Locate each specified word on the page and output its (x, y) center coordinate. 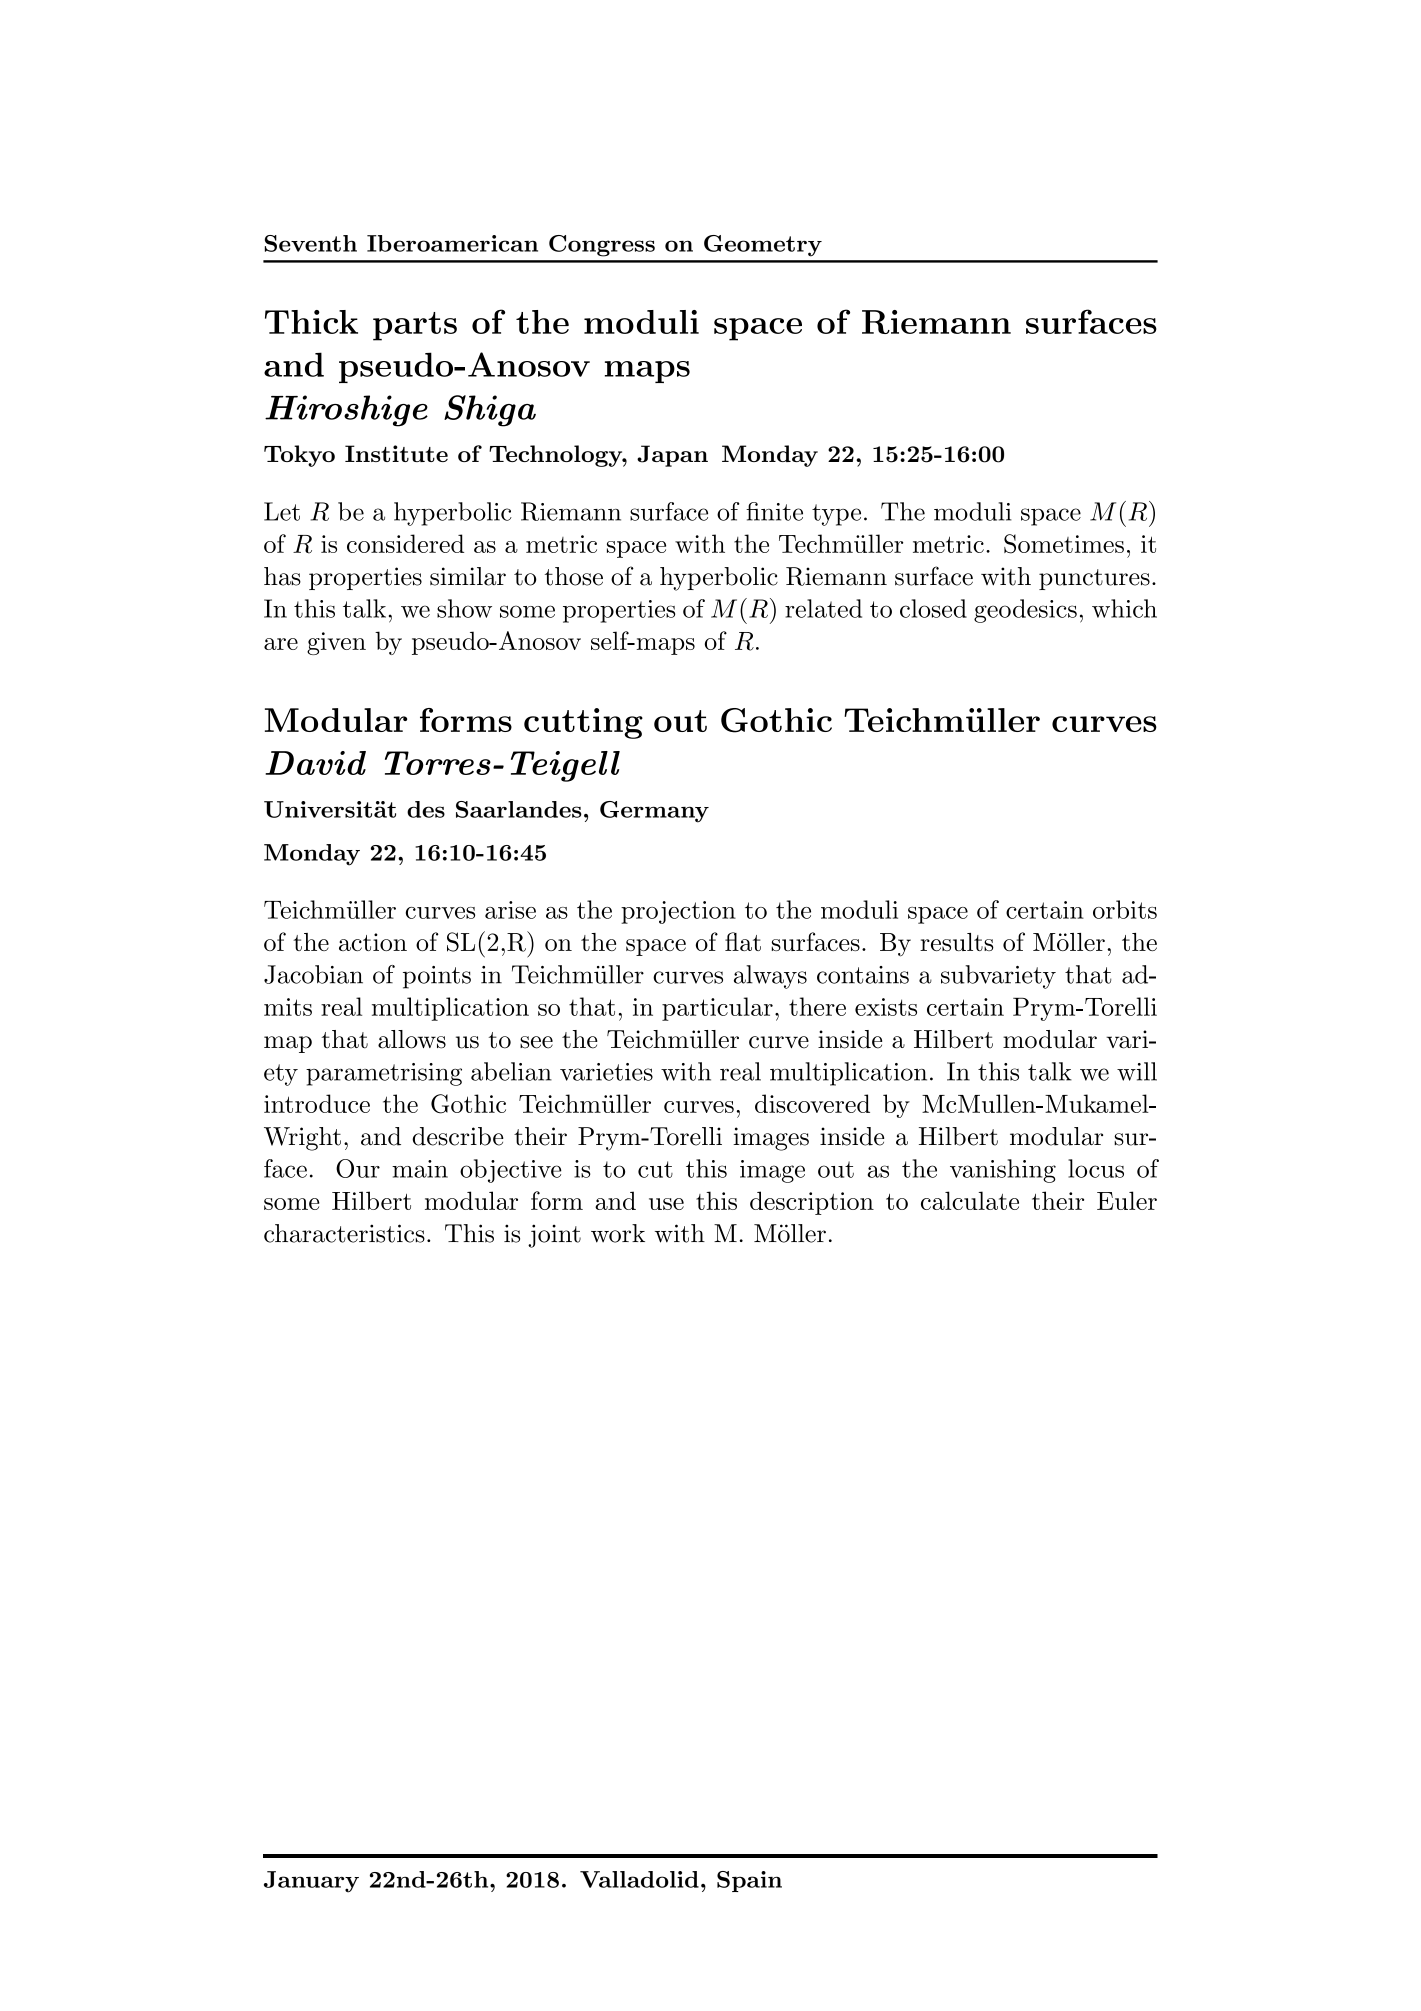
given (336, 643)
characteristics (344, 1233)
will (1137, 1071)
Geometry (763, 246)
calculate (970, 1200)
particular (717, 1009)
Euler (1127, 1200)
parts (415, 326)
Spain (749, 1881)
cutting (583, 723)
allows (412, 1039)
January (311, 1882)
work (618, 1233)
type (836, 515)
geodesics (1025, 611)
